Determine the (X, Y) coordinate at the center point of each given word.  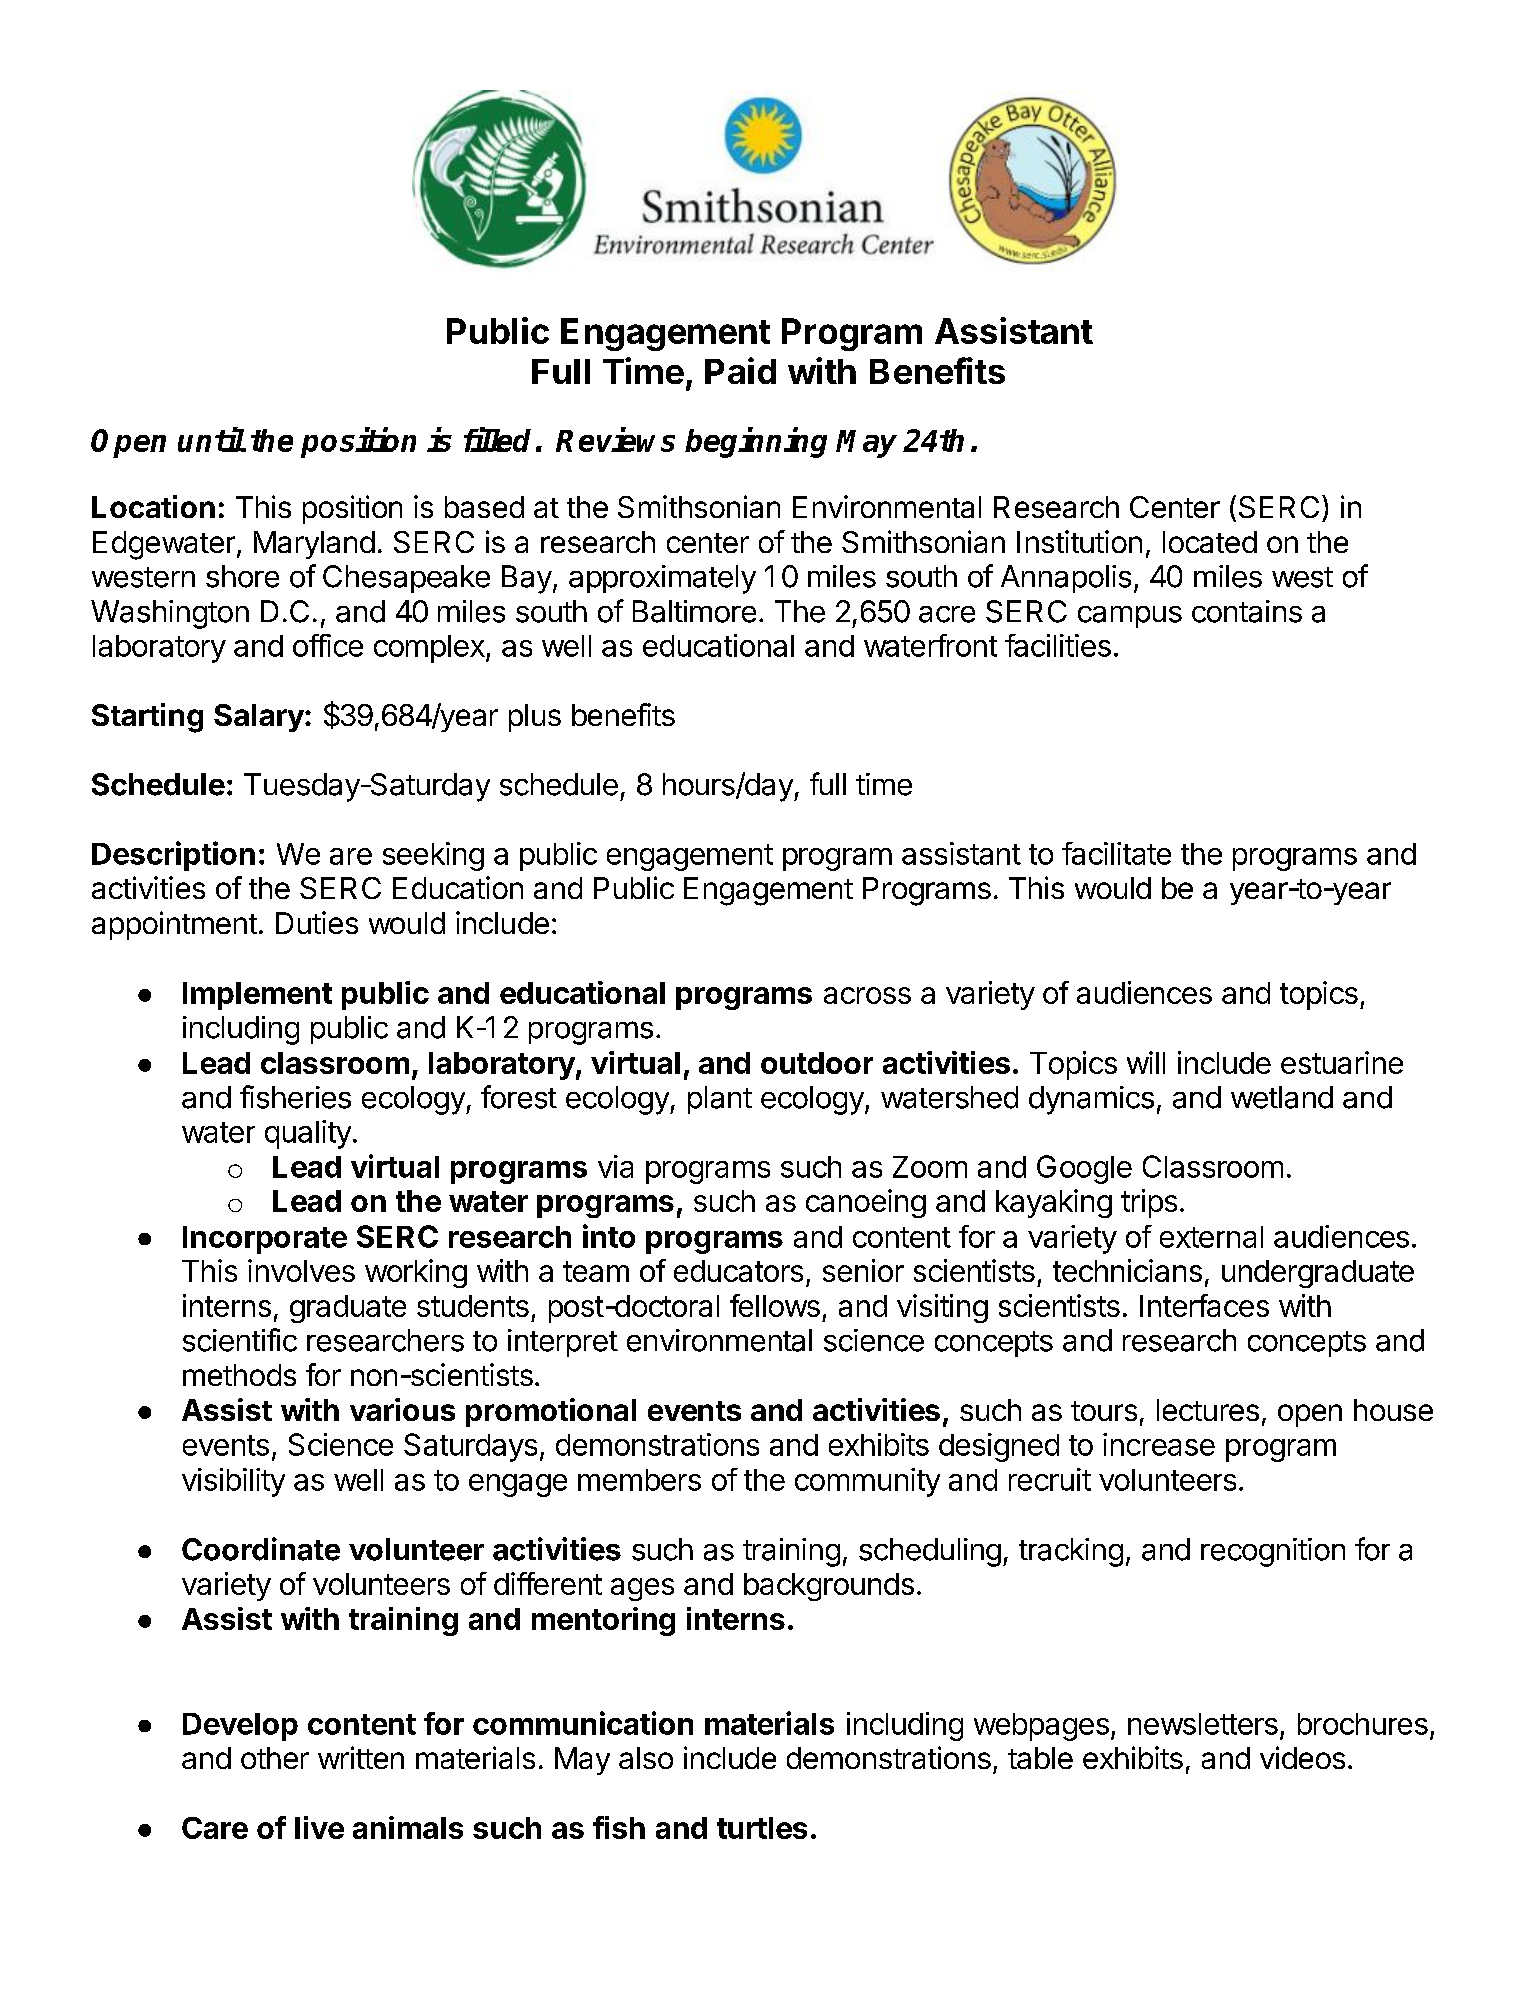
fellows (775, 1305)
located (1210, 542)
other (275, 1758)
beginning (756, 442)
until (211, 439)
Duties (317, 922)
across (867, 995)
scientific (240, 1340)
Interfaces (1204, 1305)
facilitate (1116, 853)
